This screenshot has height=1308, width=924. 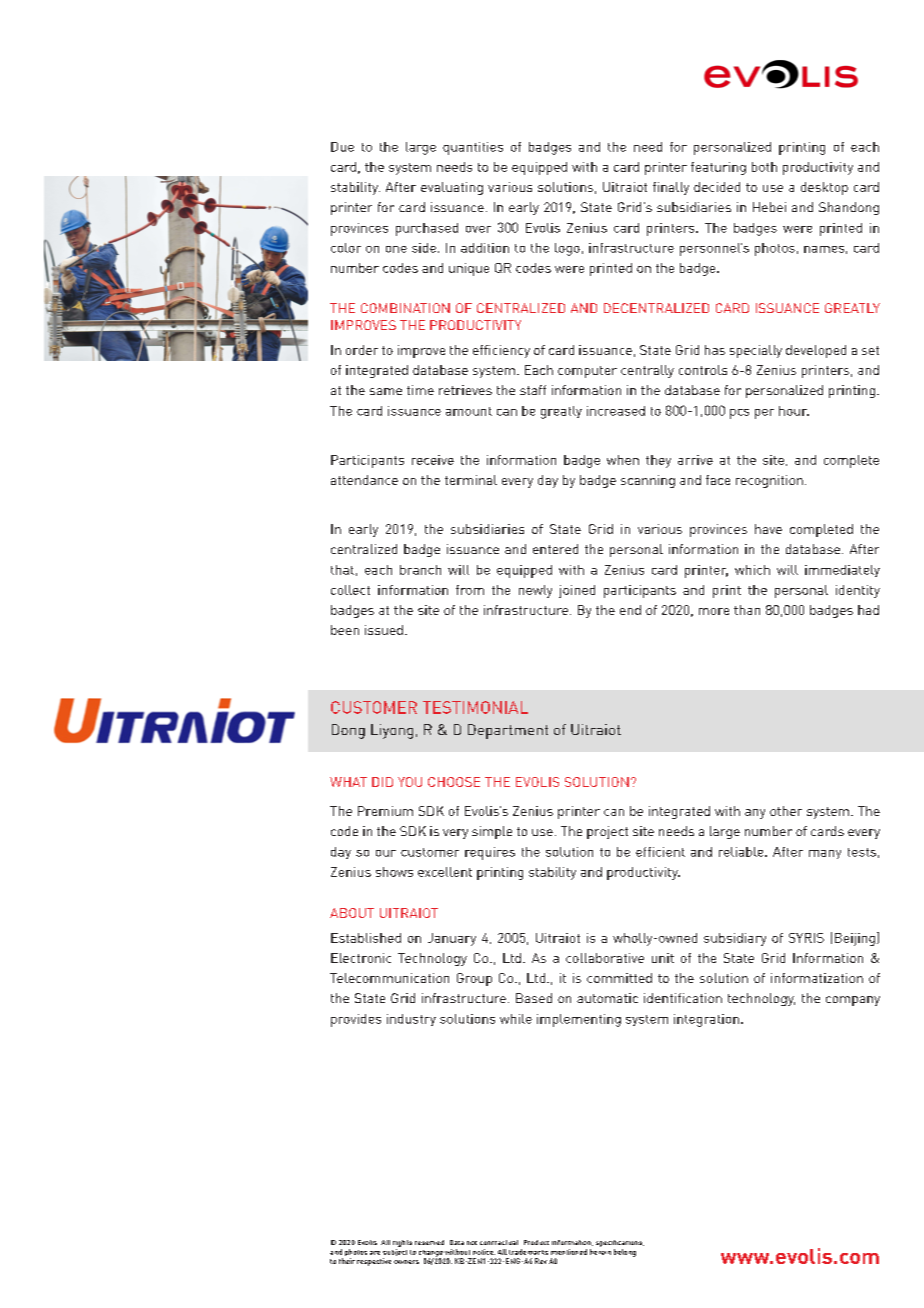 I want to click on other, so click(x=786, y=811).
